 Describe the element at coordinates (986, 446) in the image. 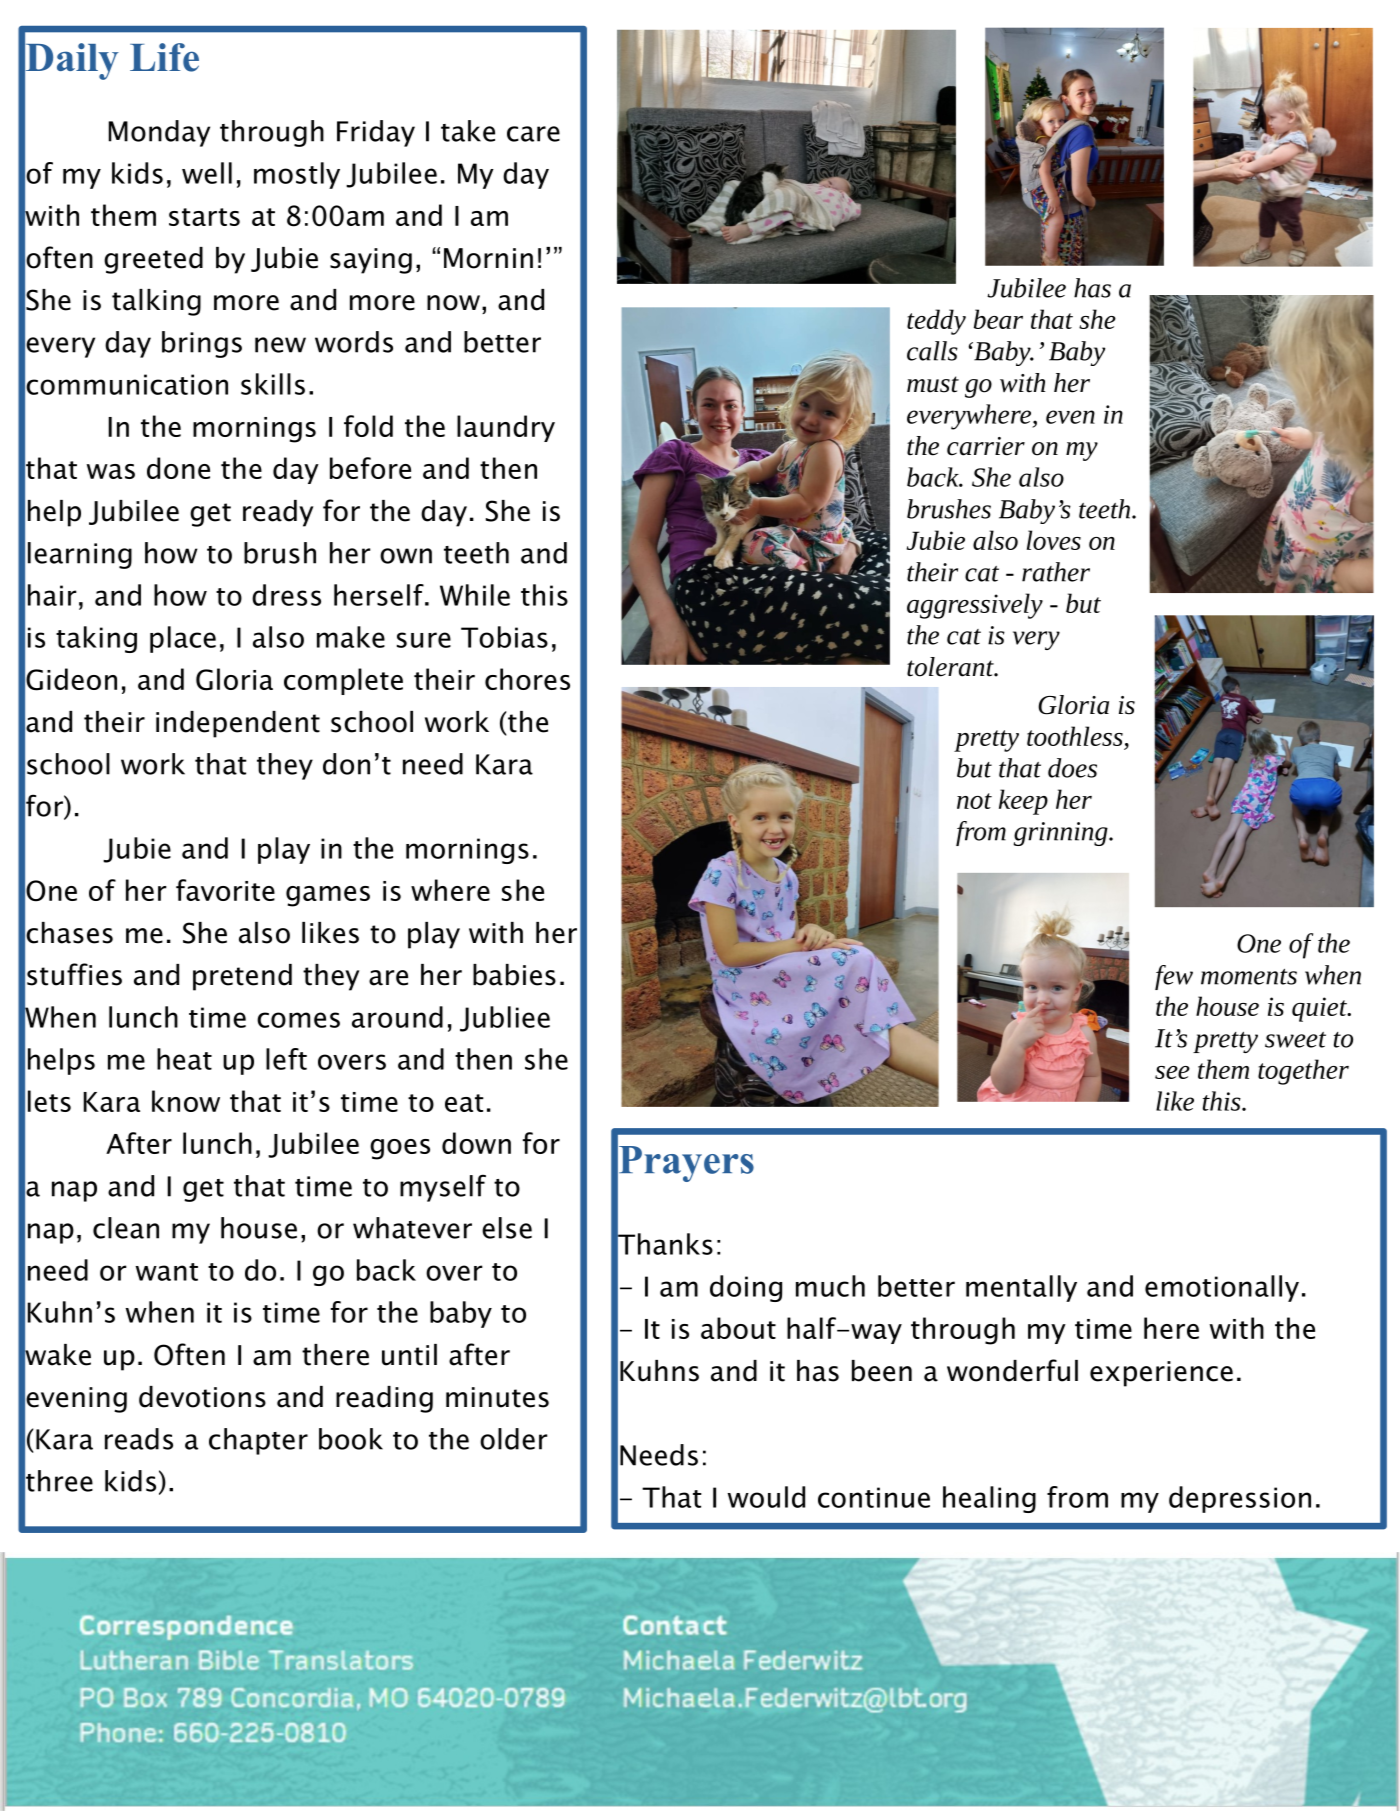

I see `carrier` at that location.
